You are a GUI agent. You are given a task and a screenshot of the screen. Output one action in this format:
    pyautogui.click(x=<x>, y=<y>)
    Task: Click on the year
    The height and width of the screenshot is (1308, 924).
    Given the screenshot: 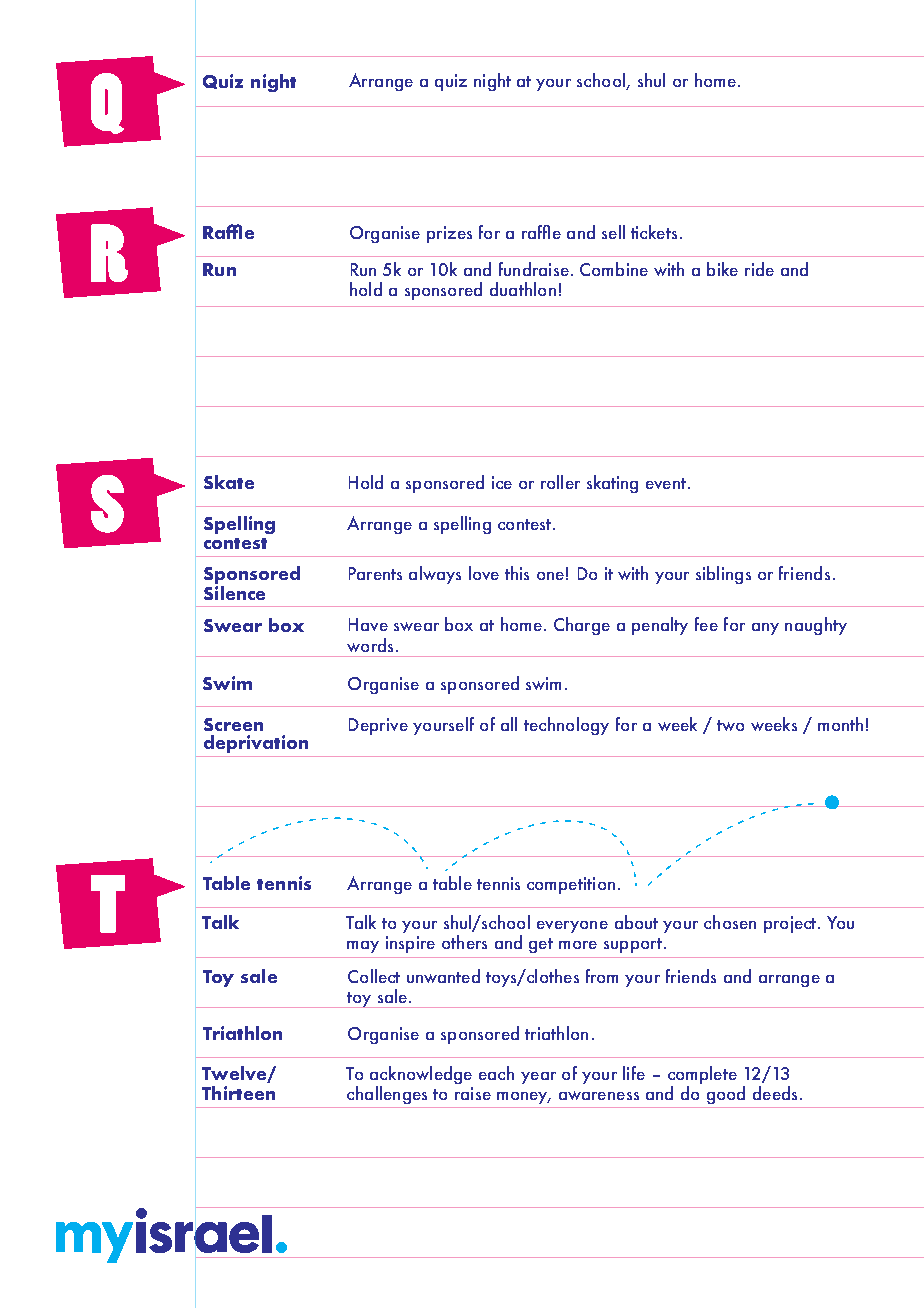 What is the action you would take?
    pyautogui.click(x=538, y=1078)
